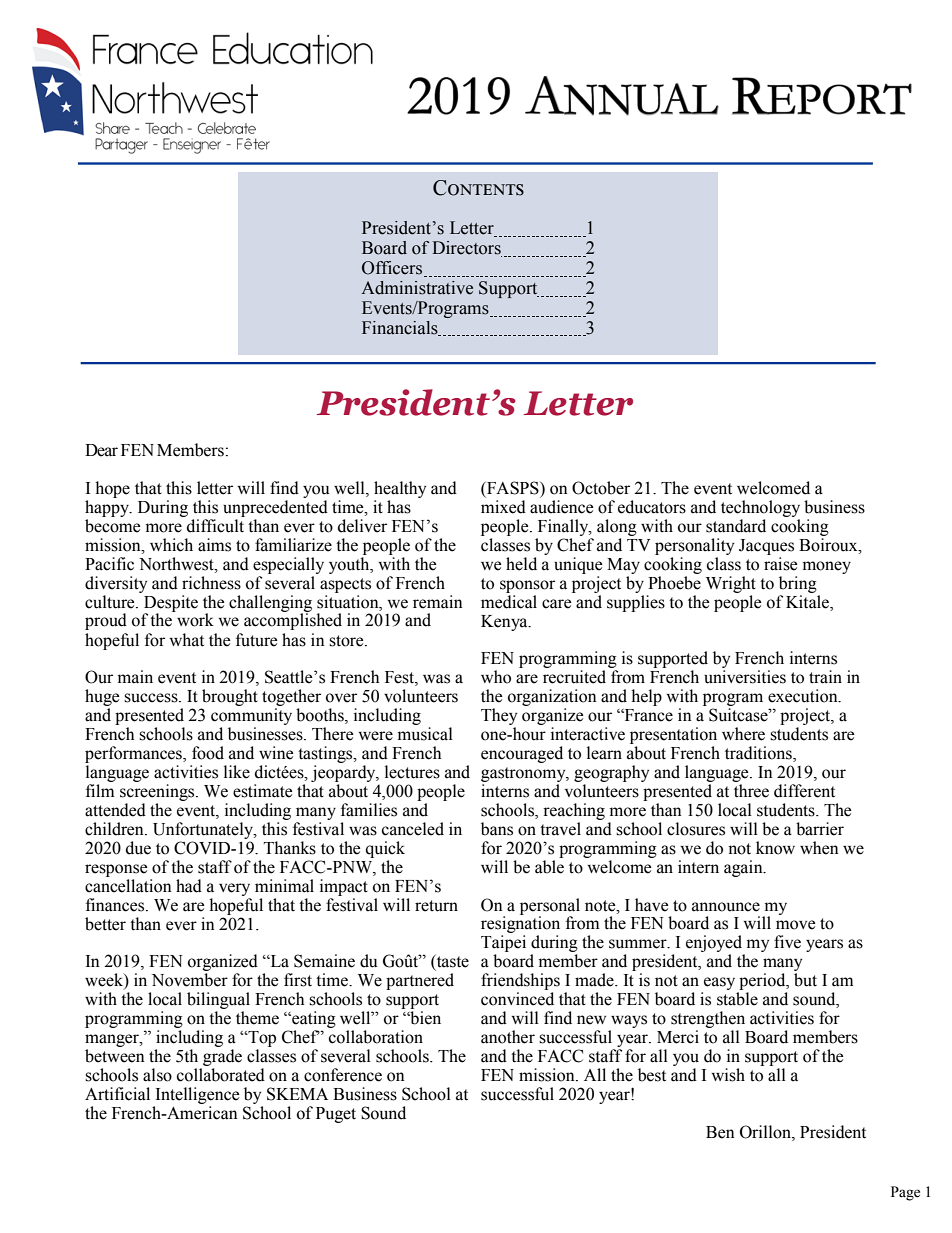 The image size is (952, 1233). I want to click on Officers, so click(393, 269).
